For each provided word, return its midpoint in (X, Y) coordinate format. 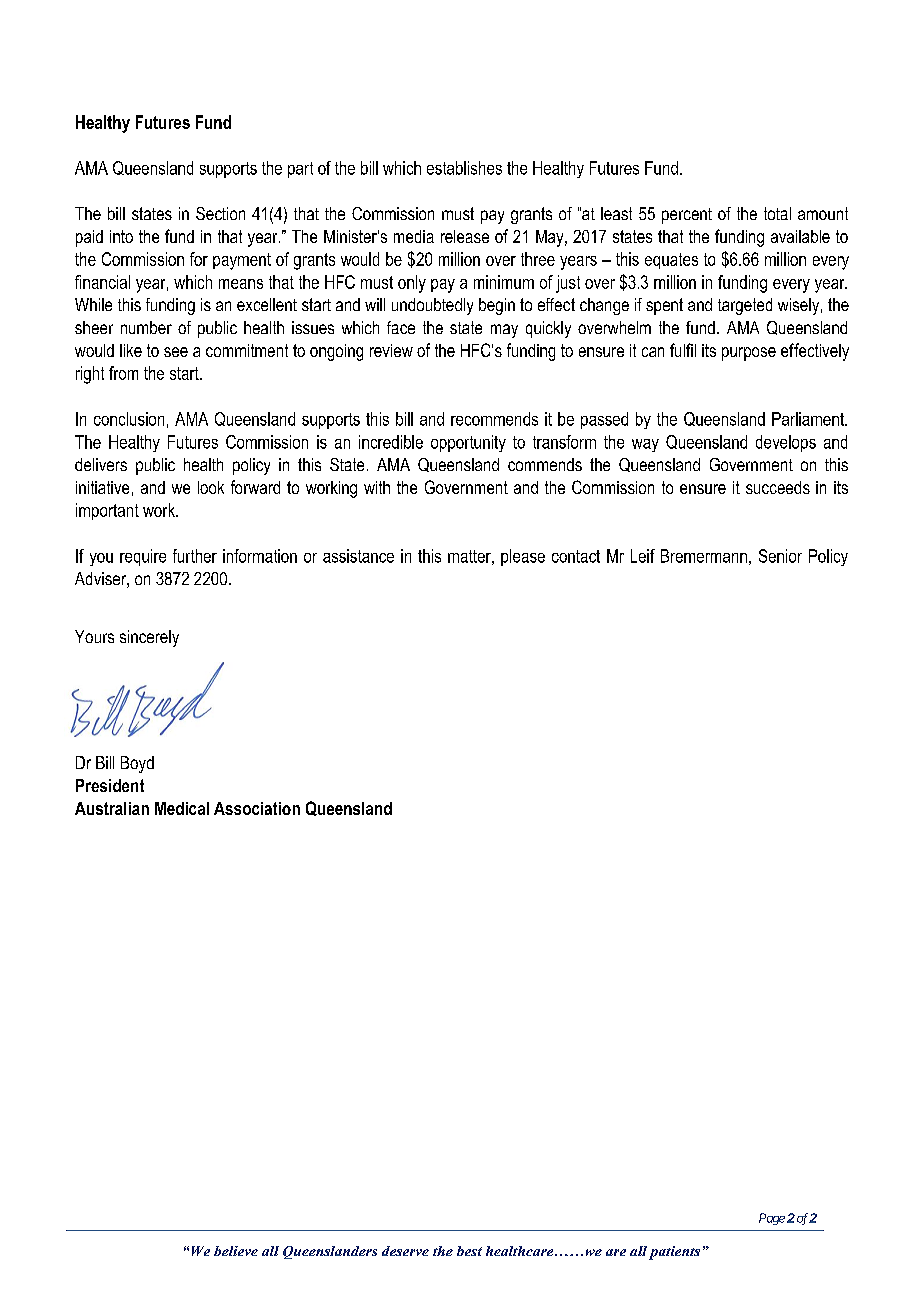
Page (772, 1219)
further (195, 556)
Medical (182, 808)
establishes (464, 168)
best (469, 1251)
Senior (780, 556)
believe (236, 1251)
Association (257, 808)
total (777, 213)
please (523, 557)
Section (220, 213)
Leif (643, 556)
